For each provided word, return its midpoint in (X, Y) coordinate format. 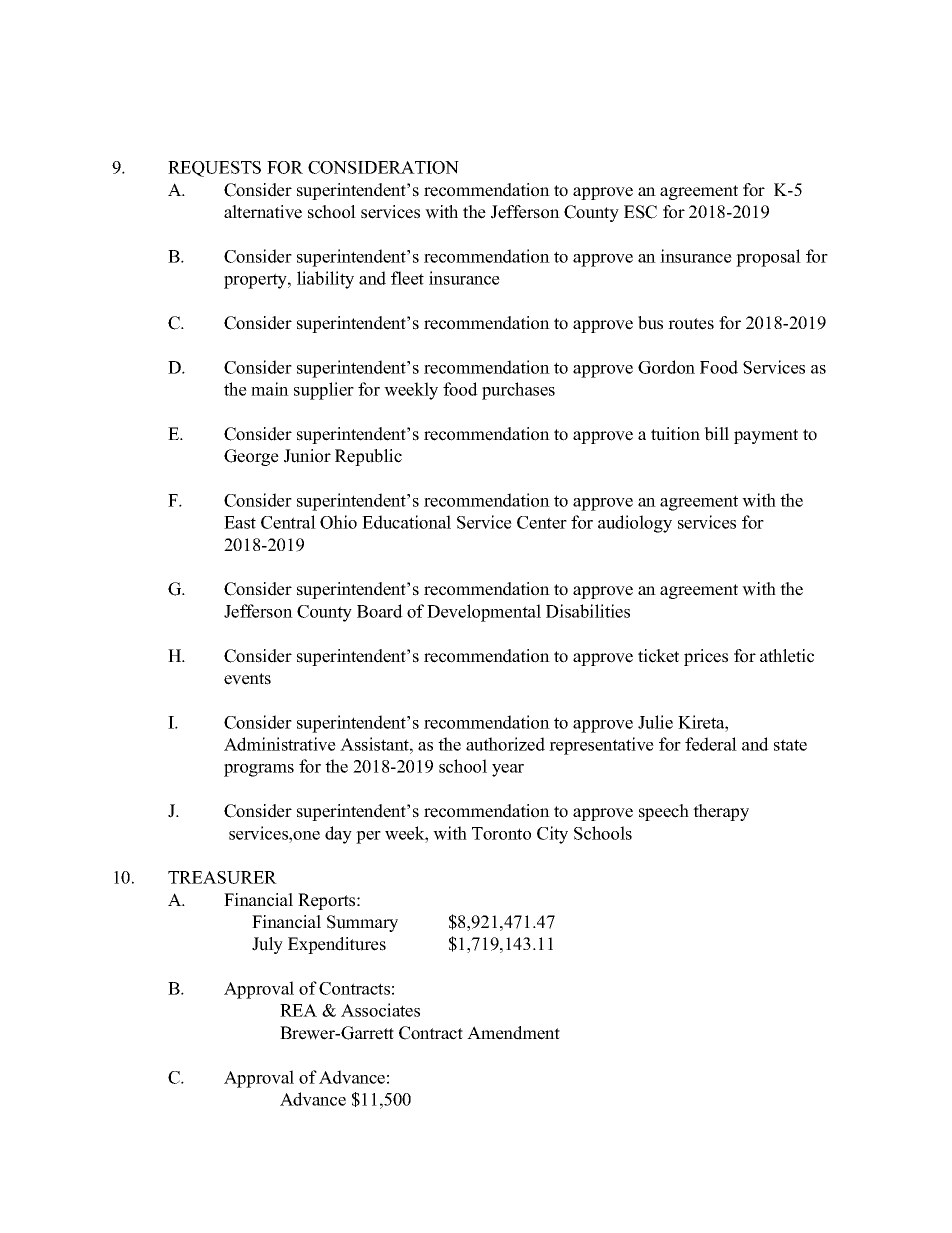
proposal (768, 258)
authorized (505, 744)
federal (711, 744)
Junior (307, 456)
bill (716, 434)
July (267, 945)
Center (542, 522)
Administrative (280, 744)
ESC (640, 212)
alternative (263, 212)
